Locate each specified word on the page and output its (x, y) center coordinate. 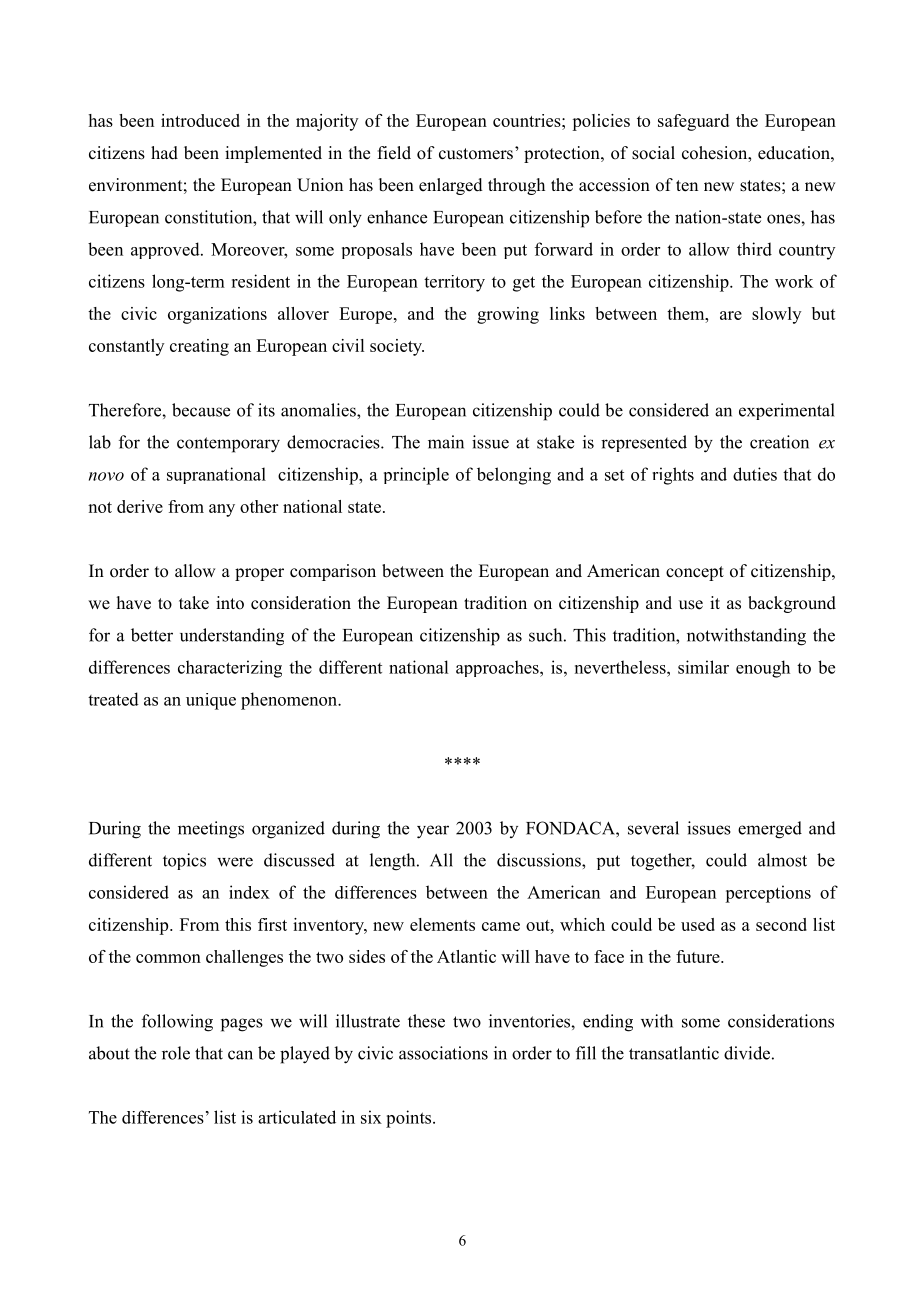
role (176, 1053)
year (433, 832)
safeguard (693, 122)
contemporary (228, 445)
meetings (211, 830)
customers (476, 154)
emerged (770, 830)
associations (443, 1053)
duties (755, 474)
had (164, 153)
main (446, 442)
